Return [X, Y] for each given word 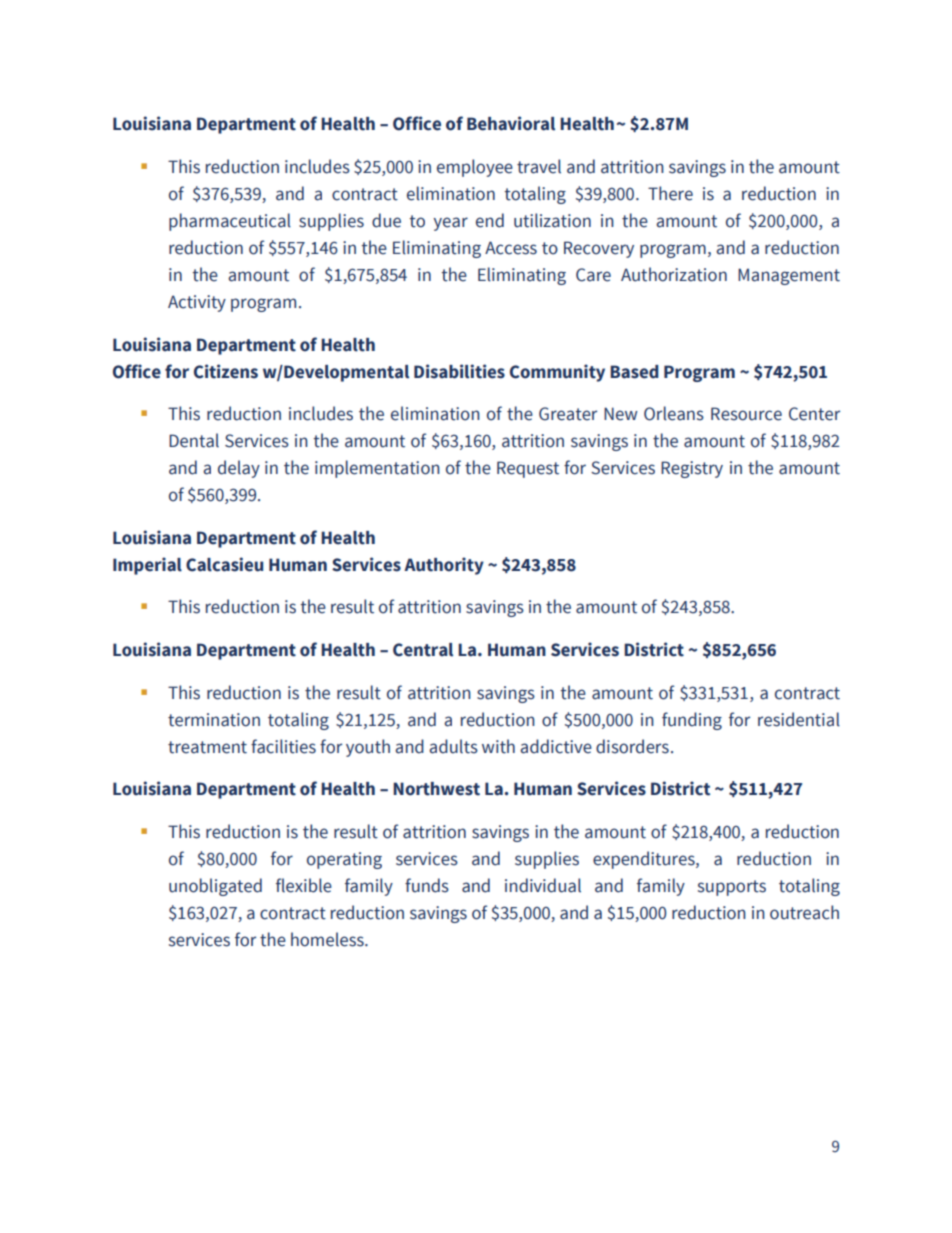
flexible [304, 885]
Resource [746, 414]
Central [423, 650]
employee [475, 168]
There [670, 193]
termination [214, 720]
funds [427, 885]
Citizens [226, 371]
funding [692, 721]
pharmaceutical [230, 222]
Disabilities [459, 371]
